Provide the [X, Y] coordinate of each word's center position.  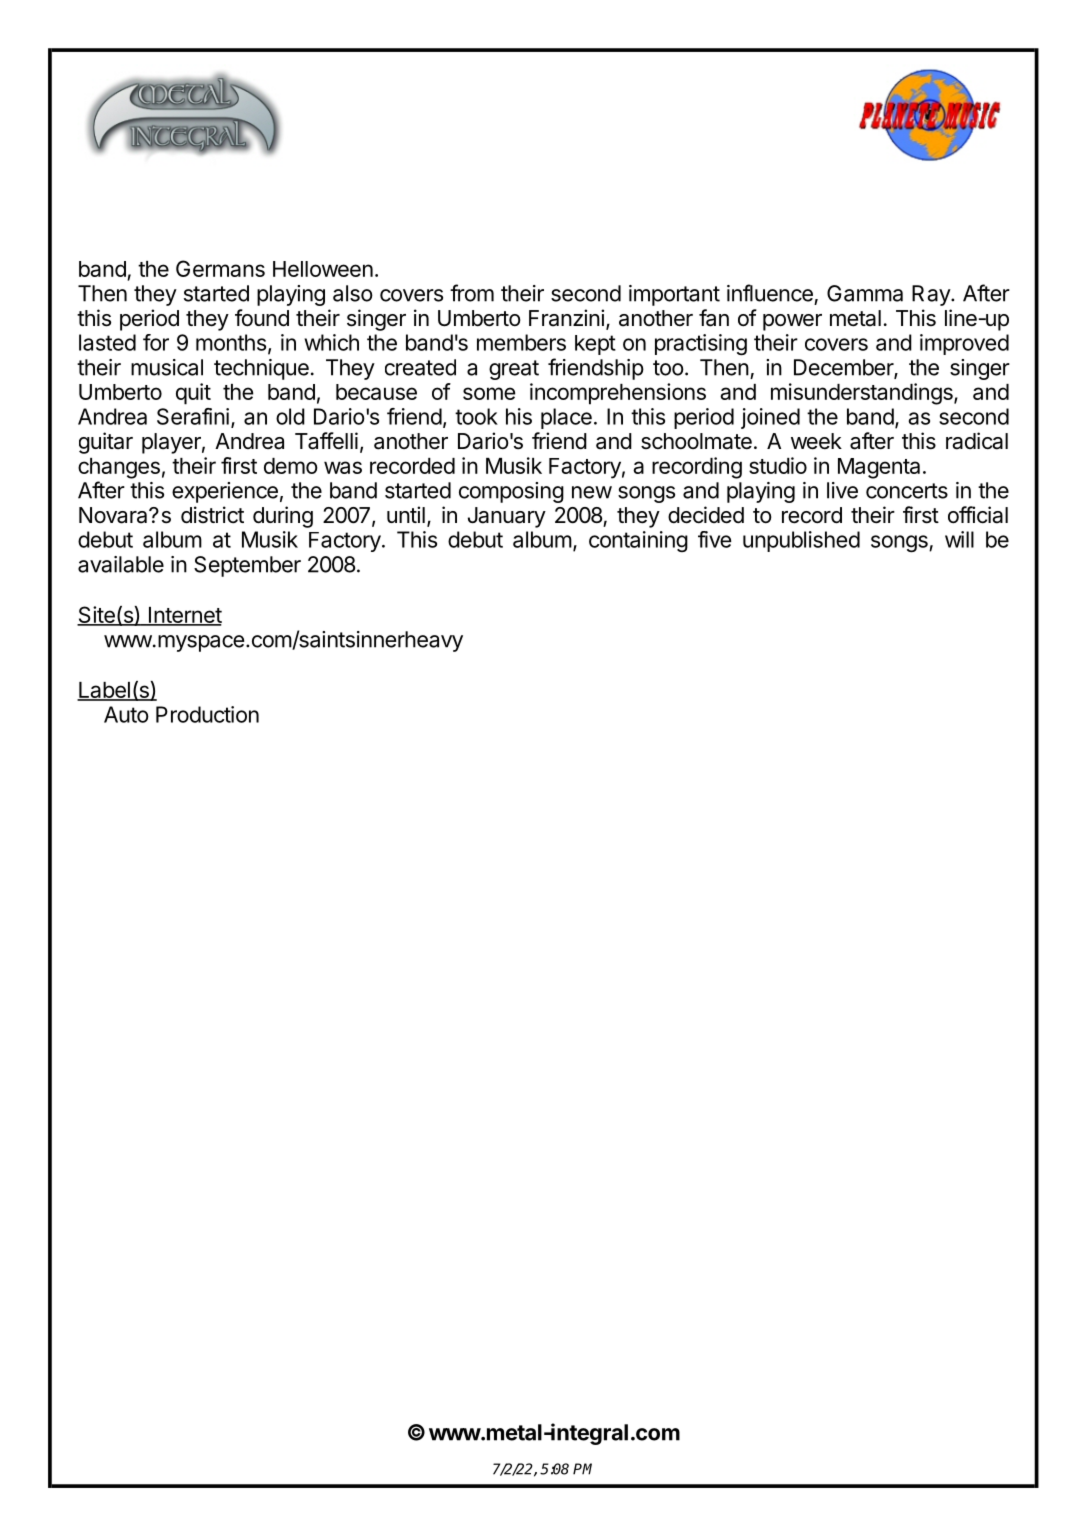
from [472, 293]
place [566, 418]
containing [638, 541]
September [247, 566]
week [816, 441]
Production [207, 714]
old [290, 416]
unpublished [801, 541]
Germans [220, 268]
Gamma [865, 293]
